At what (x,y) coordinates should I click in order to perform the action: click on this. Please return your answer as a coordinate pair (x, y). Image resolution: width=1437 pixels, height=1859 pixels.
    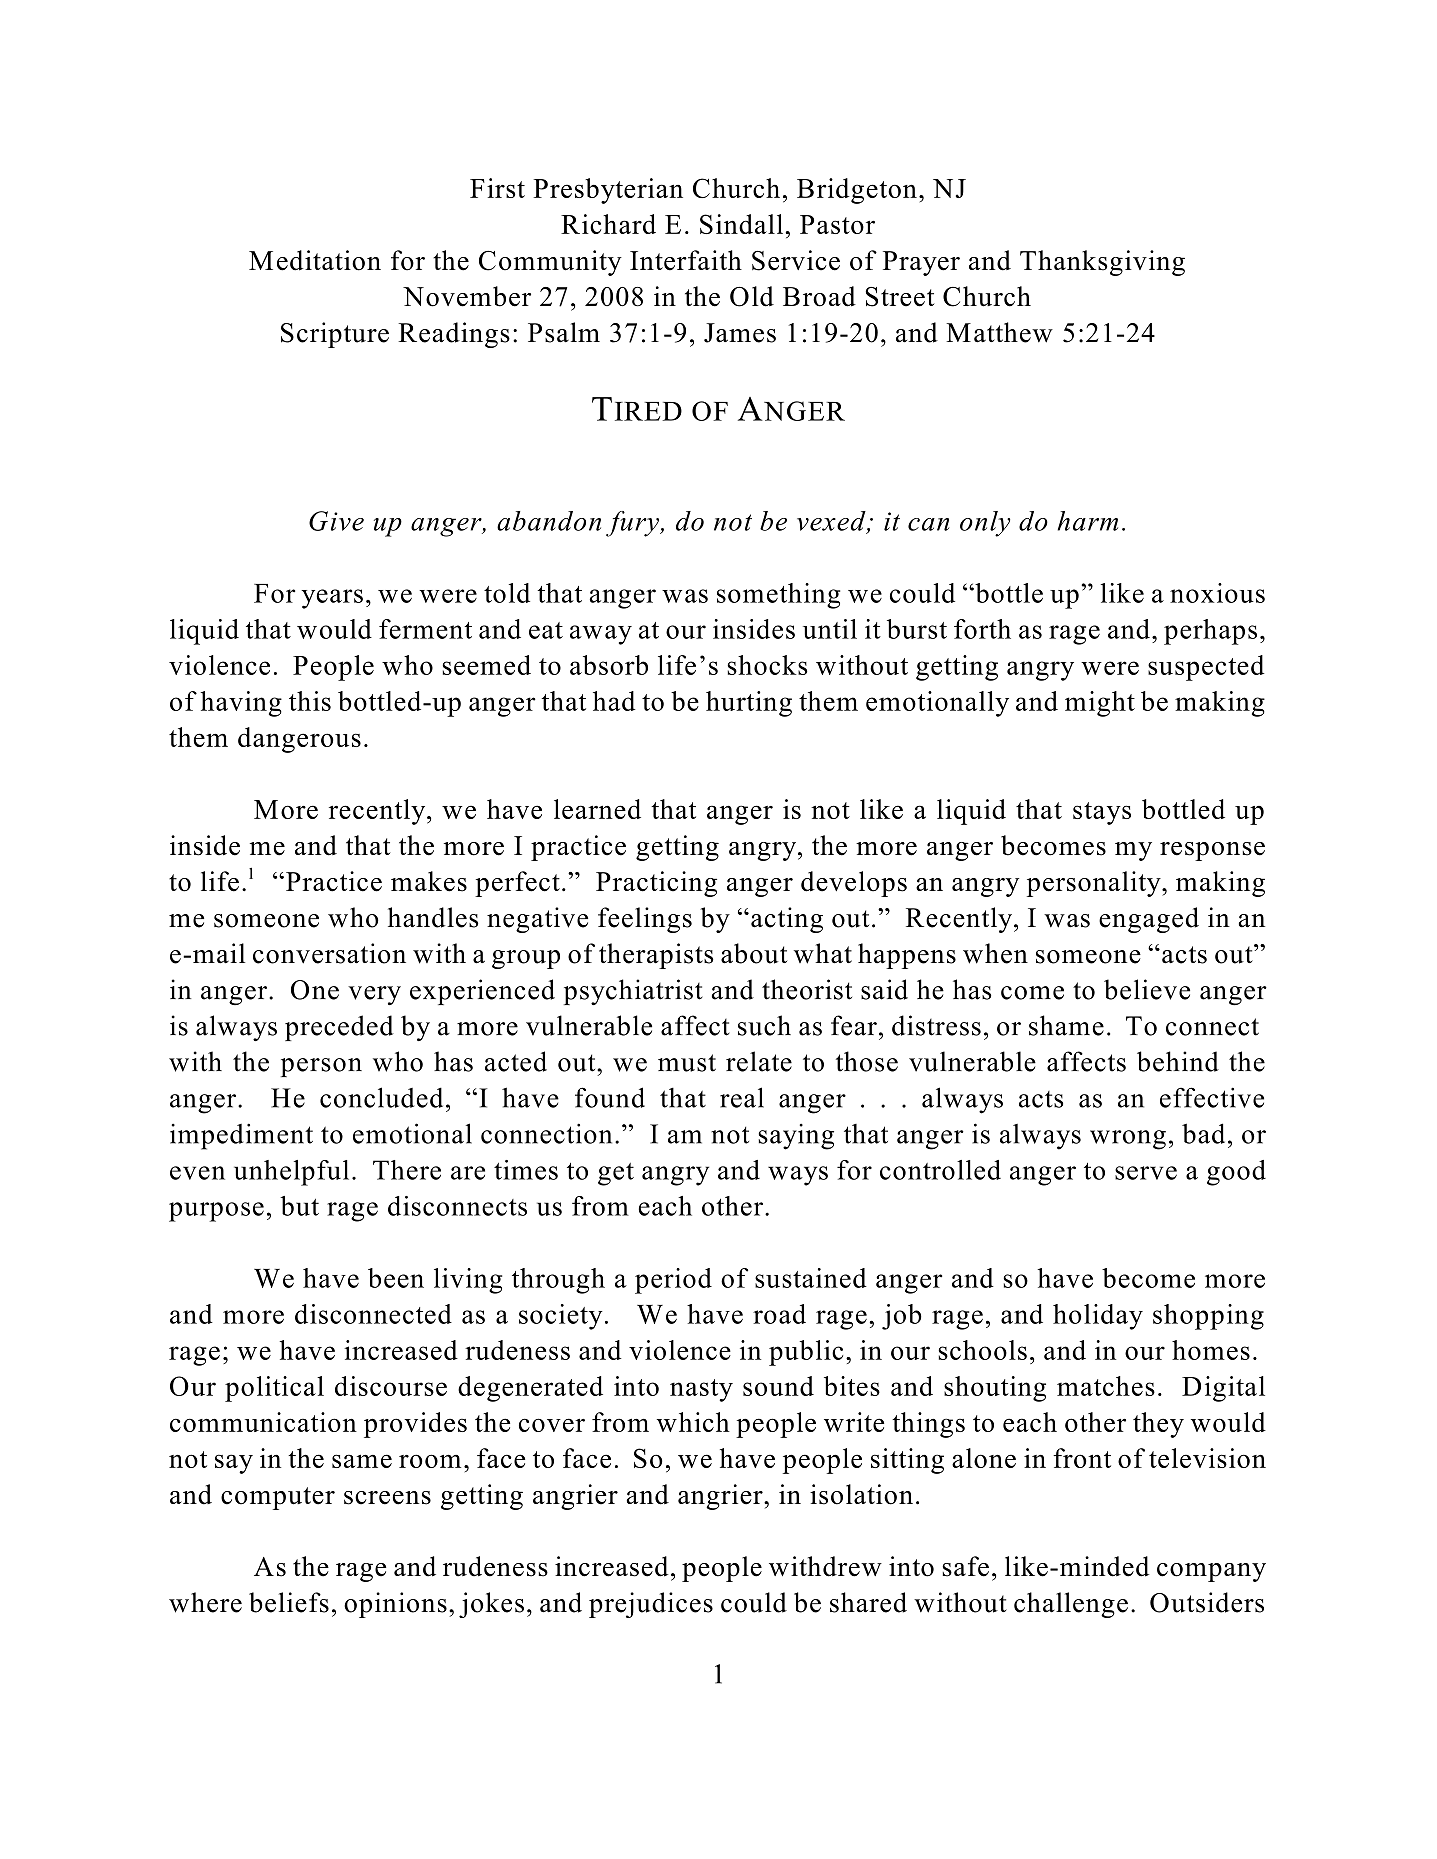
    Looking at the image, I should click on (310, 701).
